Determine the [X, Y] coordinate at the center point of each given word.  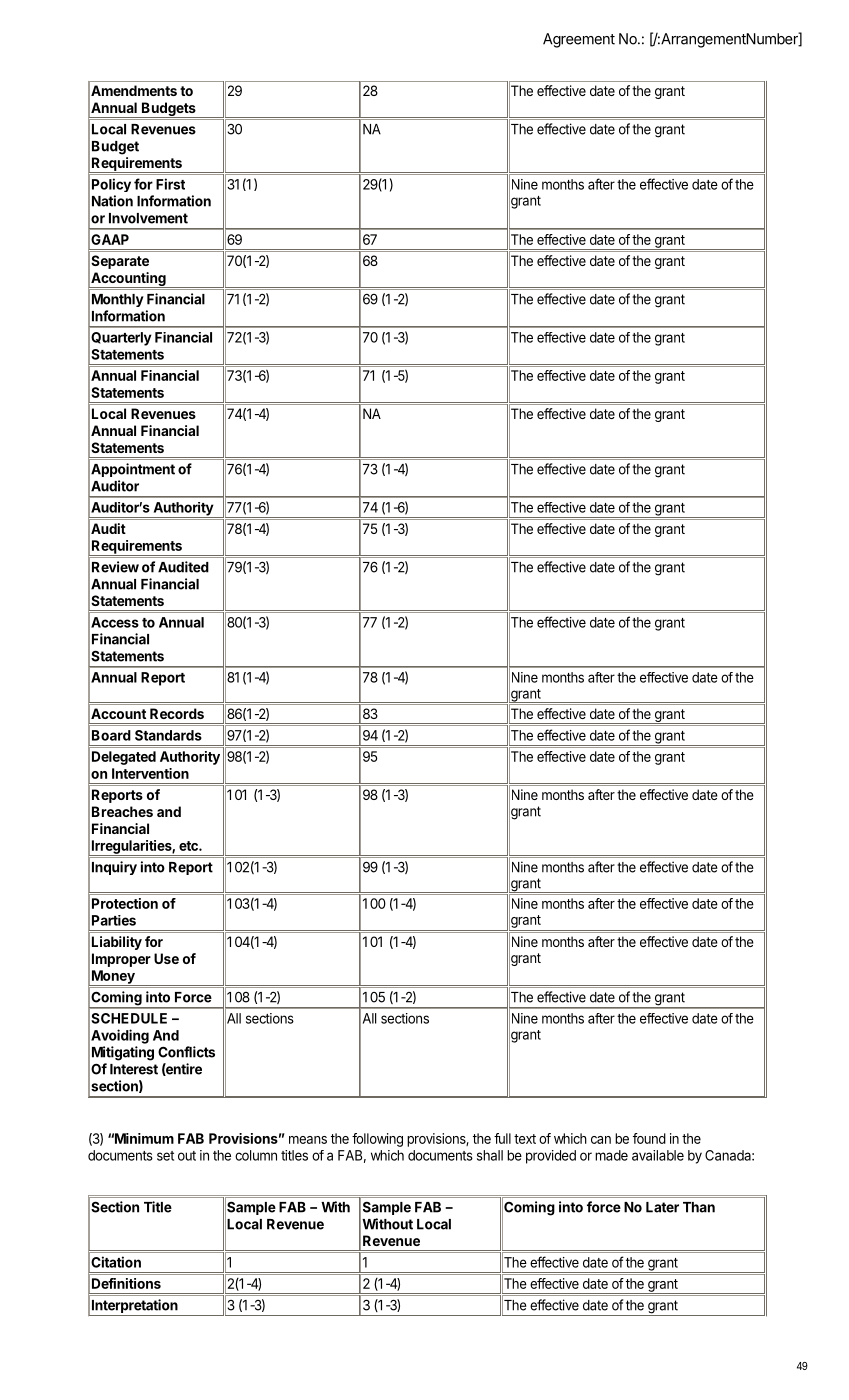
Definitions [126, 1283]
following [377, 1140]
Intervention [150, 773]
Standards [168, 735]
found [649, 1138]
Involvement [148, 218]
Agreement [579, 40]
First [170, 184]
